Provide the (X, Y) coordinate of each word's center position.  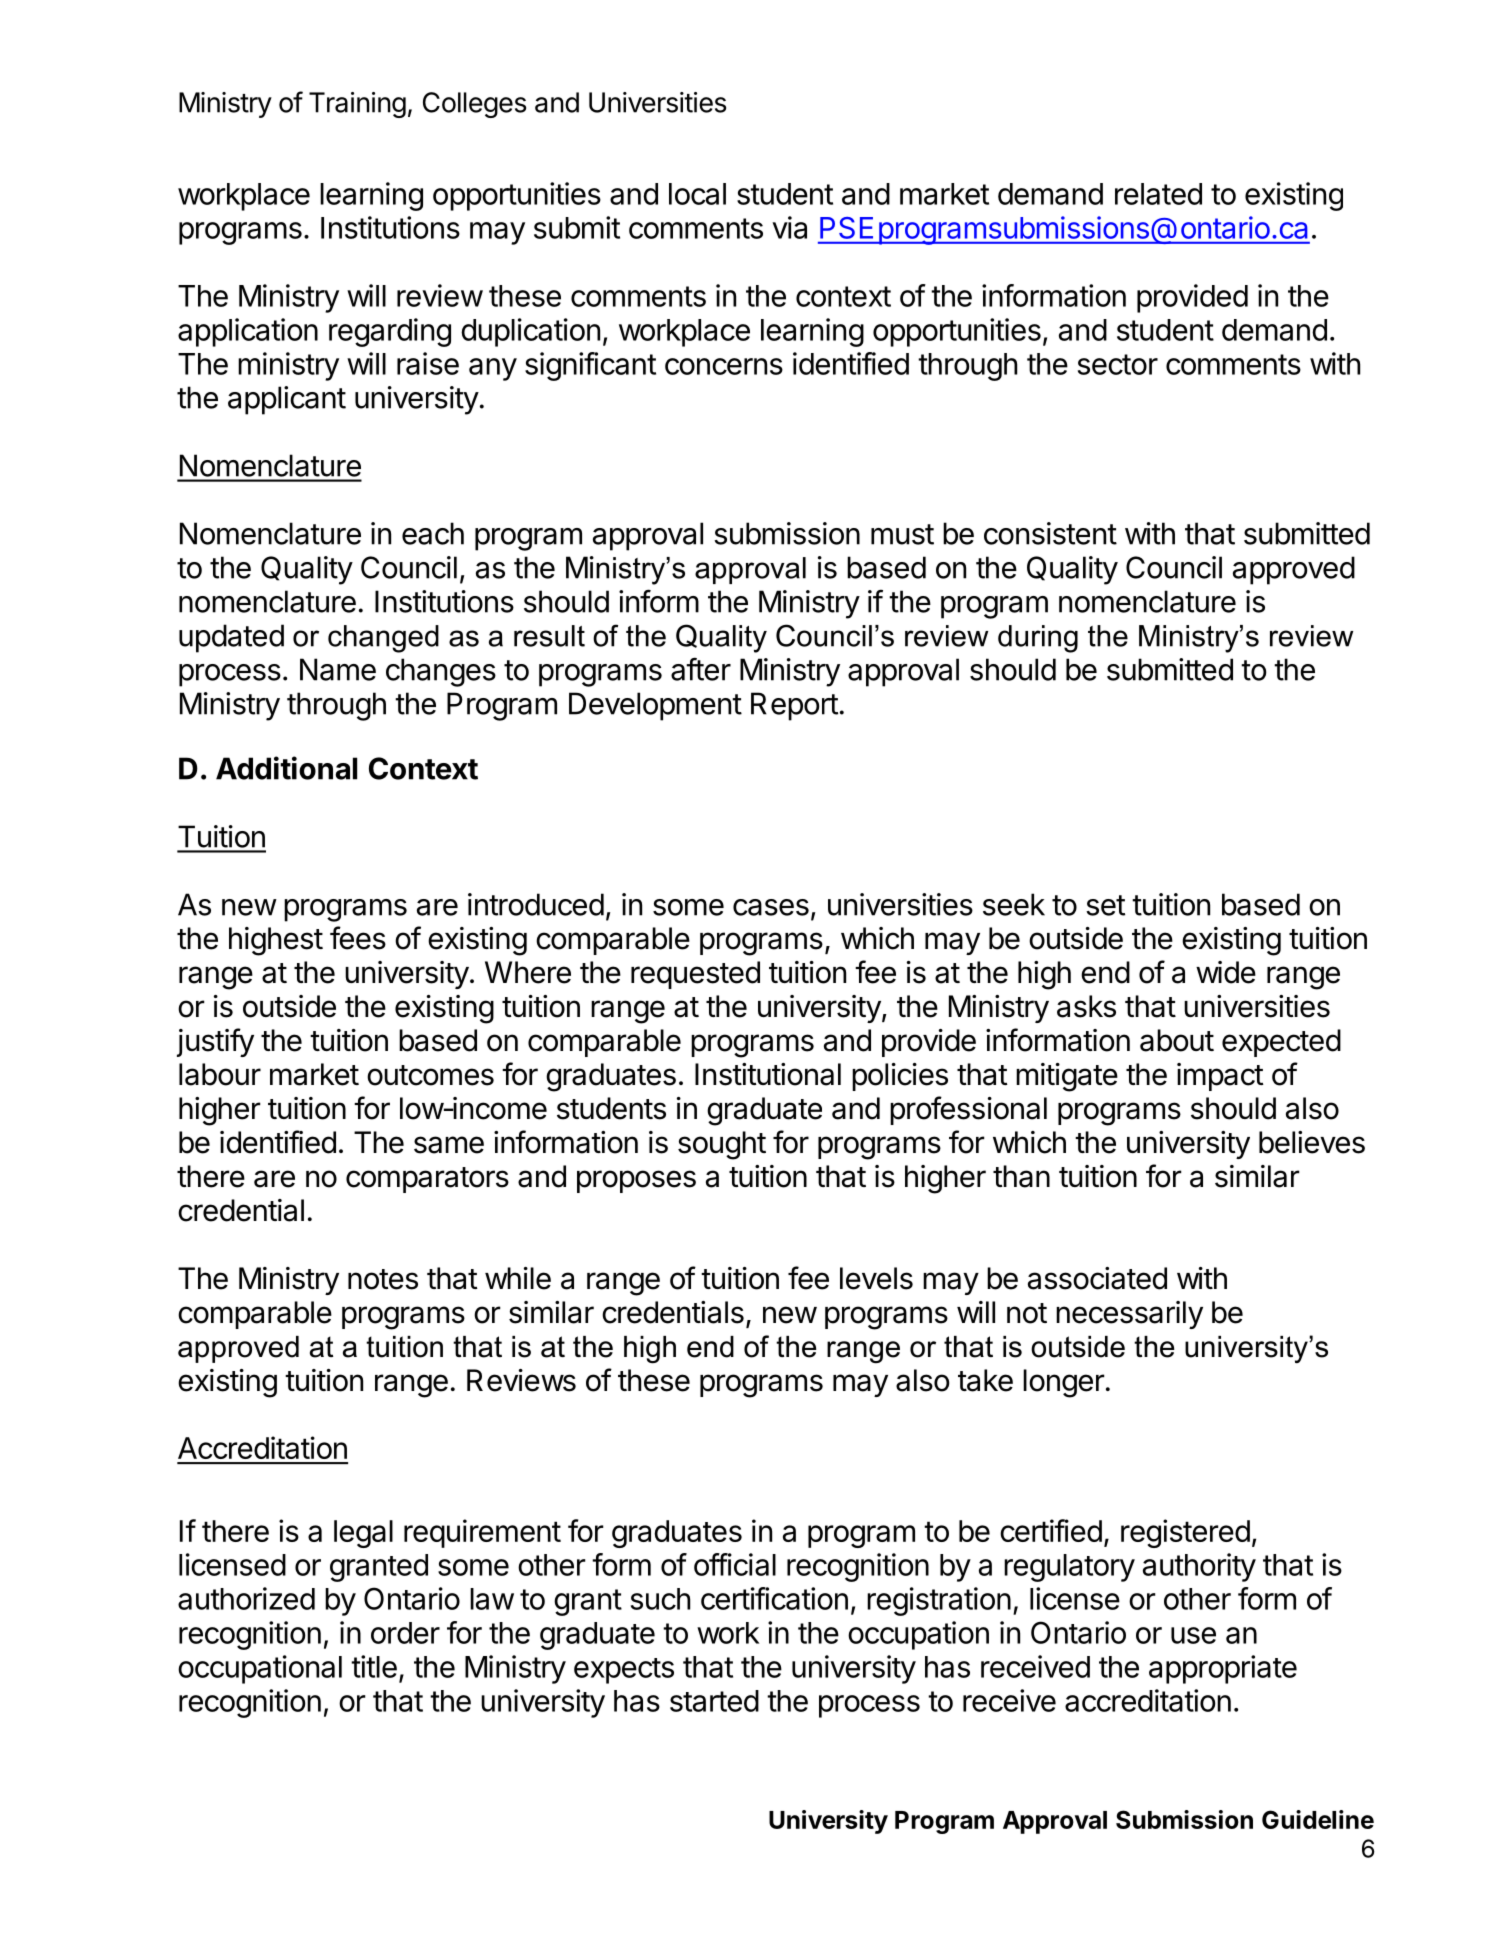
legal (363, 1534)
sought (722, 1145)
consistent (1050, 533)
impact (1220, 1077)
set (1105, 905)
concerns (724, 366)
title (374, 1666)
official (735, 1564)
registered (1185, 1533)
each (433, 533)
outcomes (430, 1075)
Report (794, 706)
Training (357, 105)
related (1158, 194)
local (697, 194)
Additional (286, 768)
